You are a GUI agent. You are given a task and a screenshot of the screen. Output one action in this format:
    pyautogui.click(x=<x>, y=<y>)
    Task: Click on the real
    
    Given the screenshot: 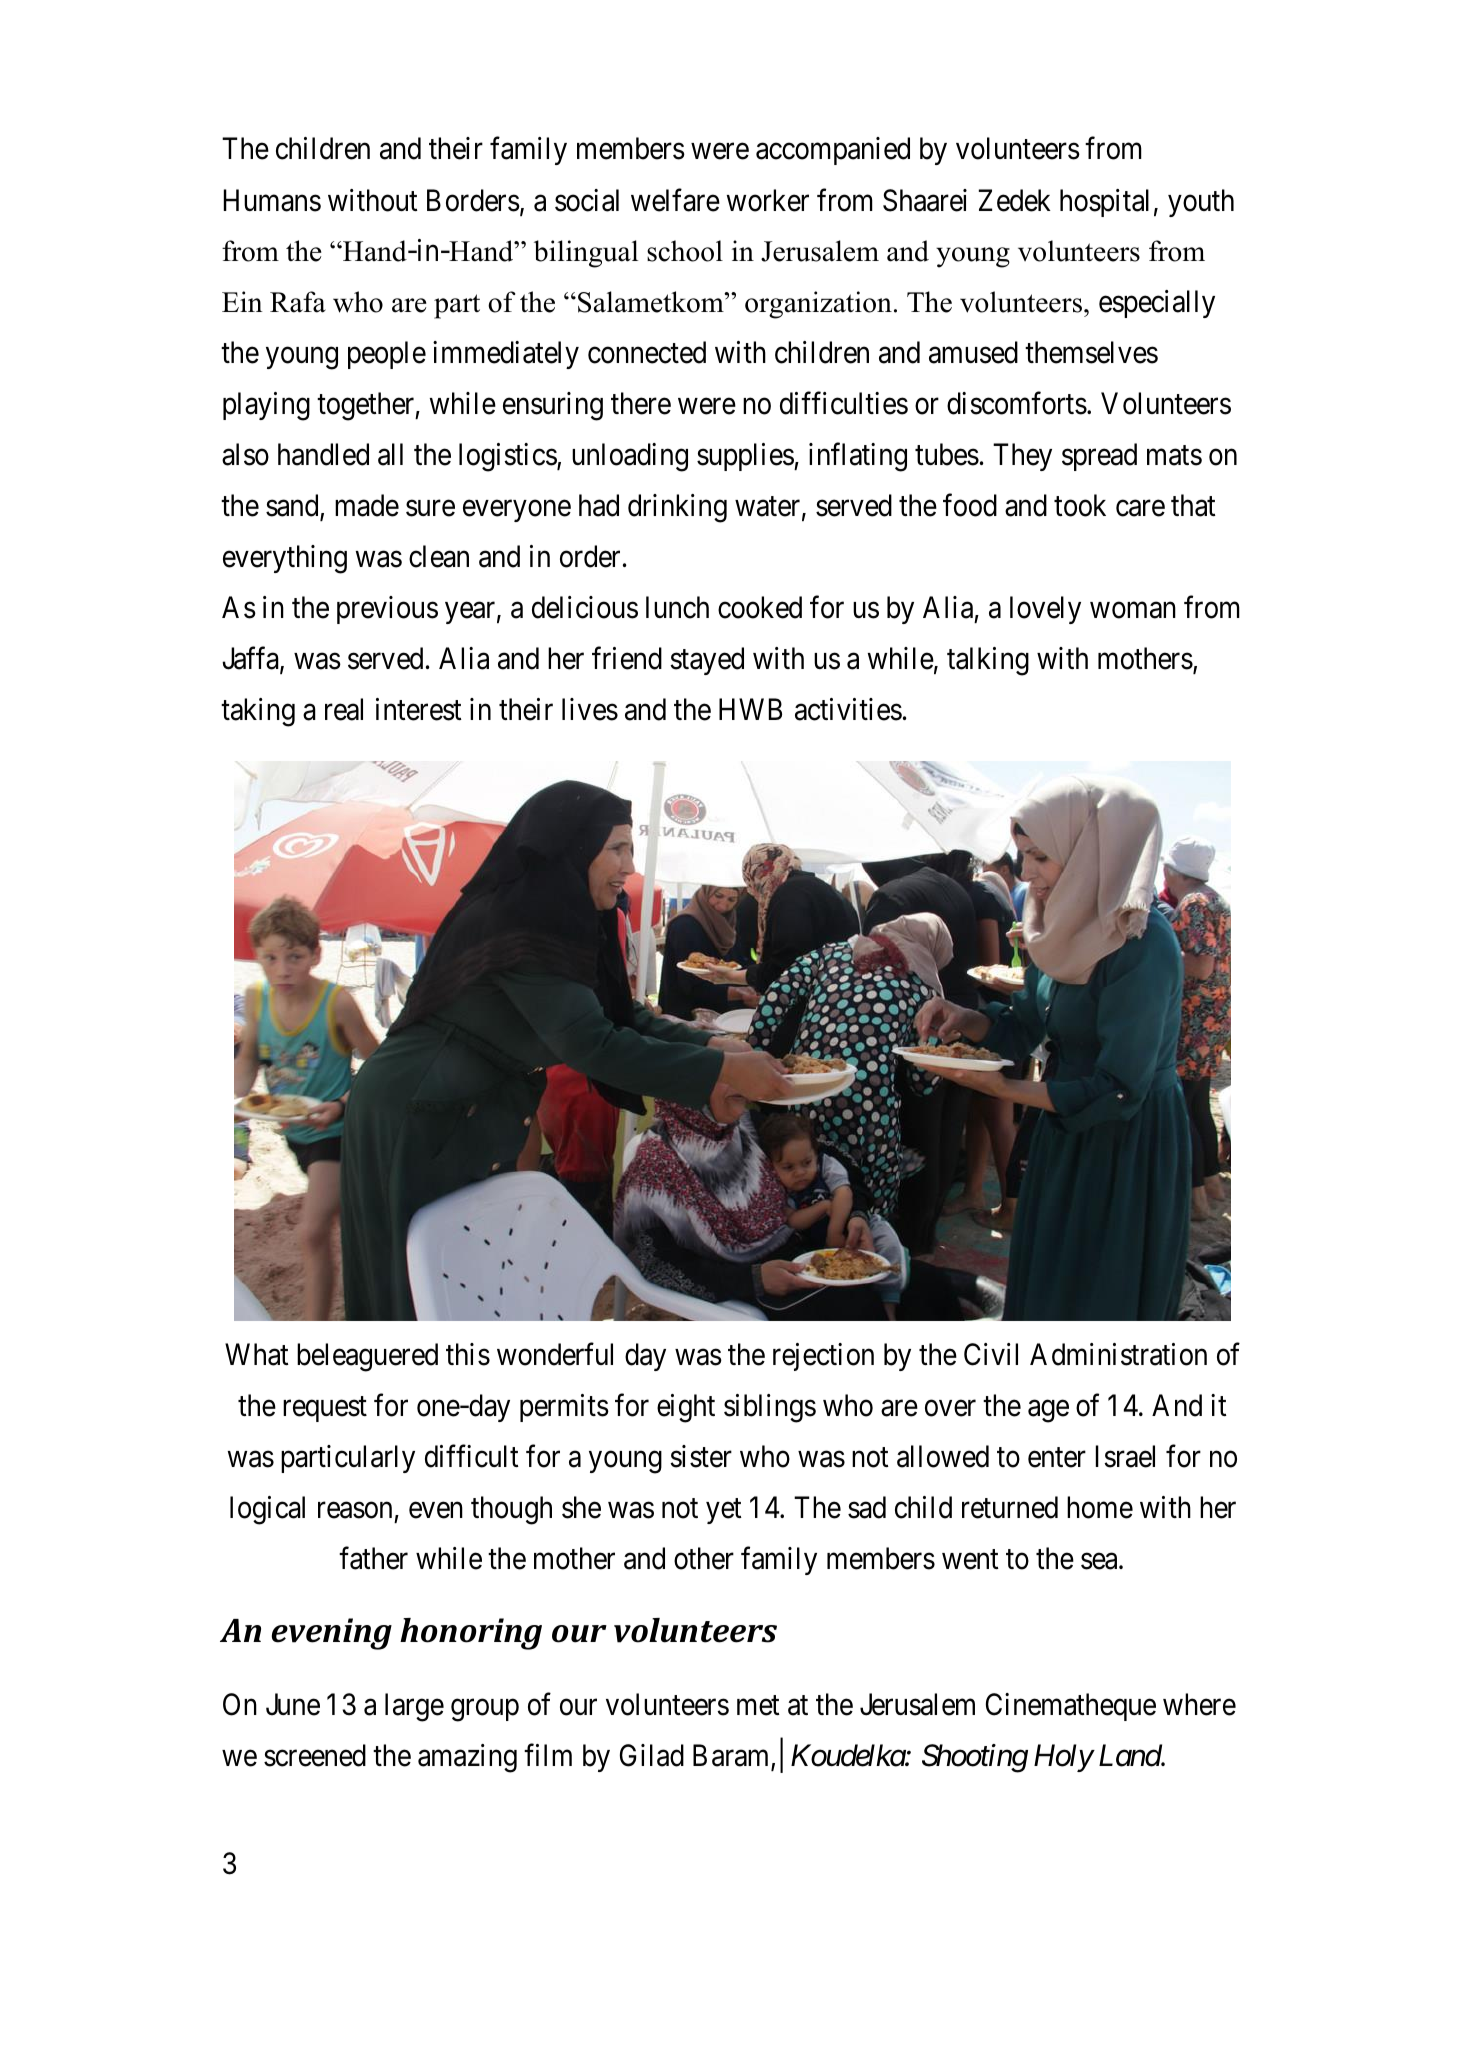 What is the action you would take?
    pyautogui.click(x=344, y=709)
